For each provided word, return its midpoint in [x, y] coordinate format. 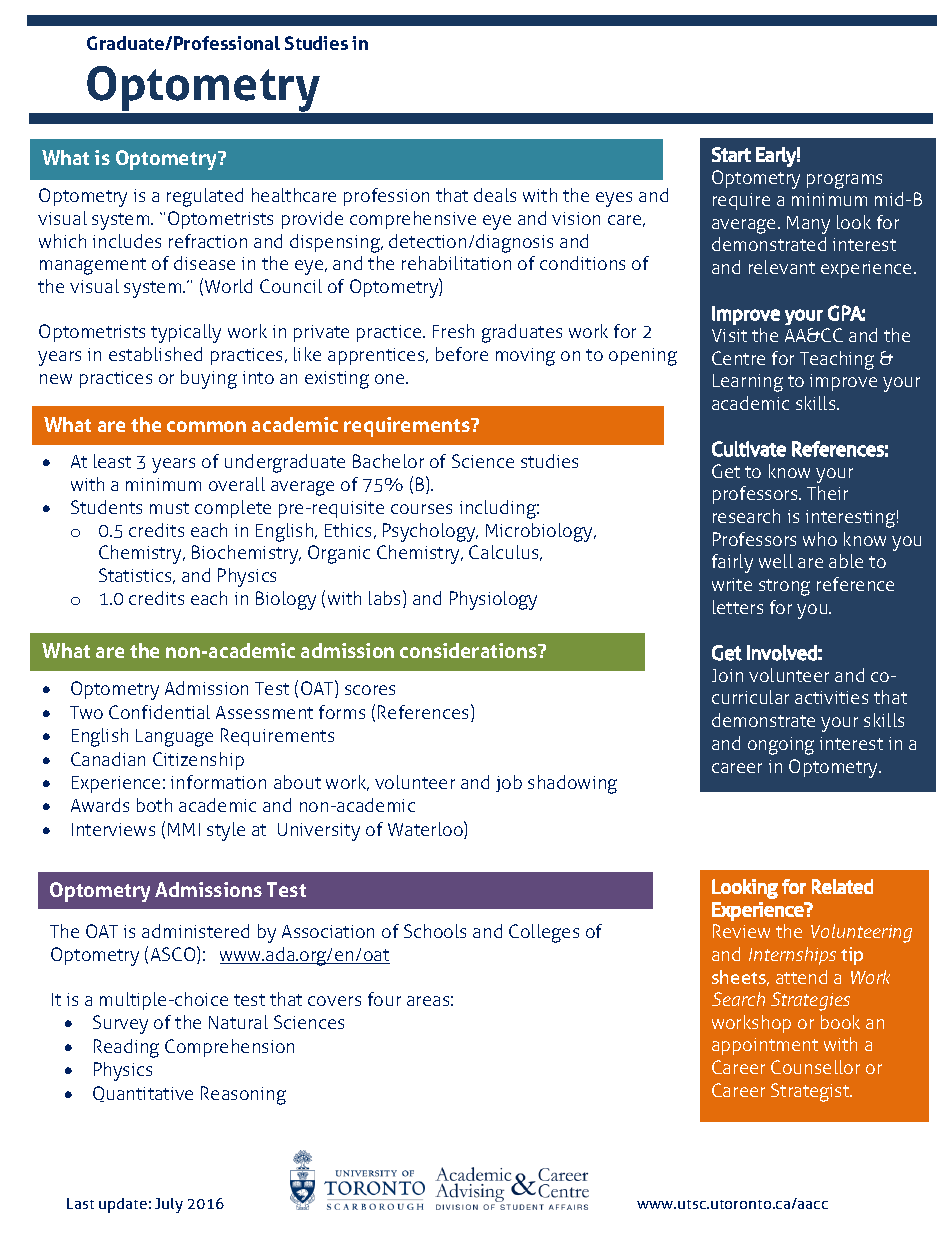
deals [495, 195]
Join [727, 675]
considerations [469, 650]
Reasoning [243, 1095]
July [169, 1205]
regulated [205, 197]
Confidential [159, 712]
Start [731, 154]
